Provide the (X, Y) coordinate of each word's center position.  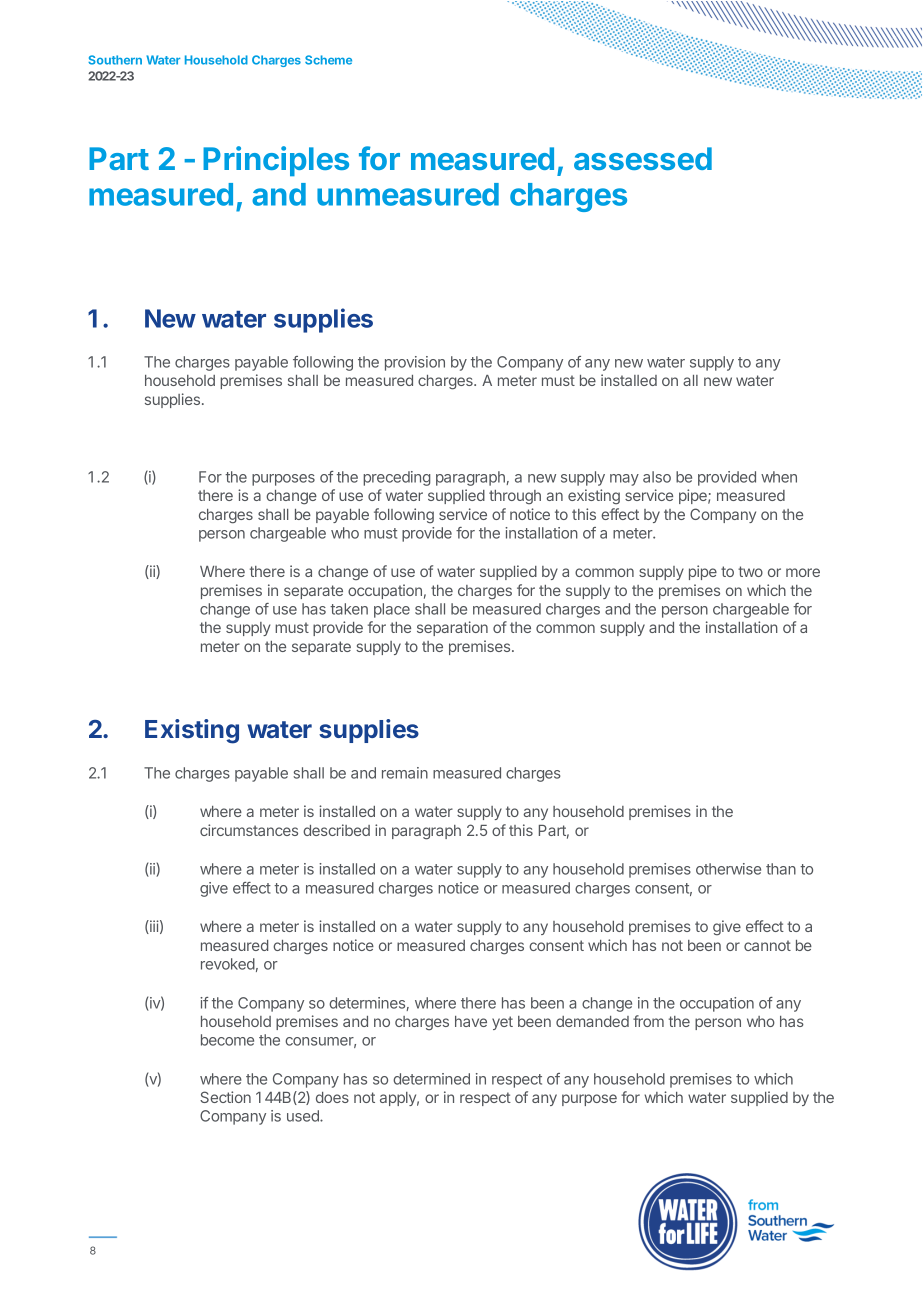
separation (452, 628)
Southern (115, 60)
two (750, 571)
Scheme (328, 60)
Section (225, 1097)
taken (349, 609)
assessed (643, 158)
